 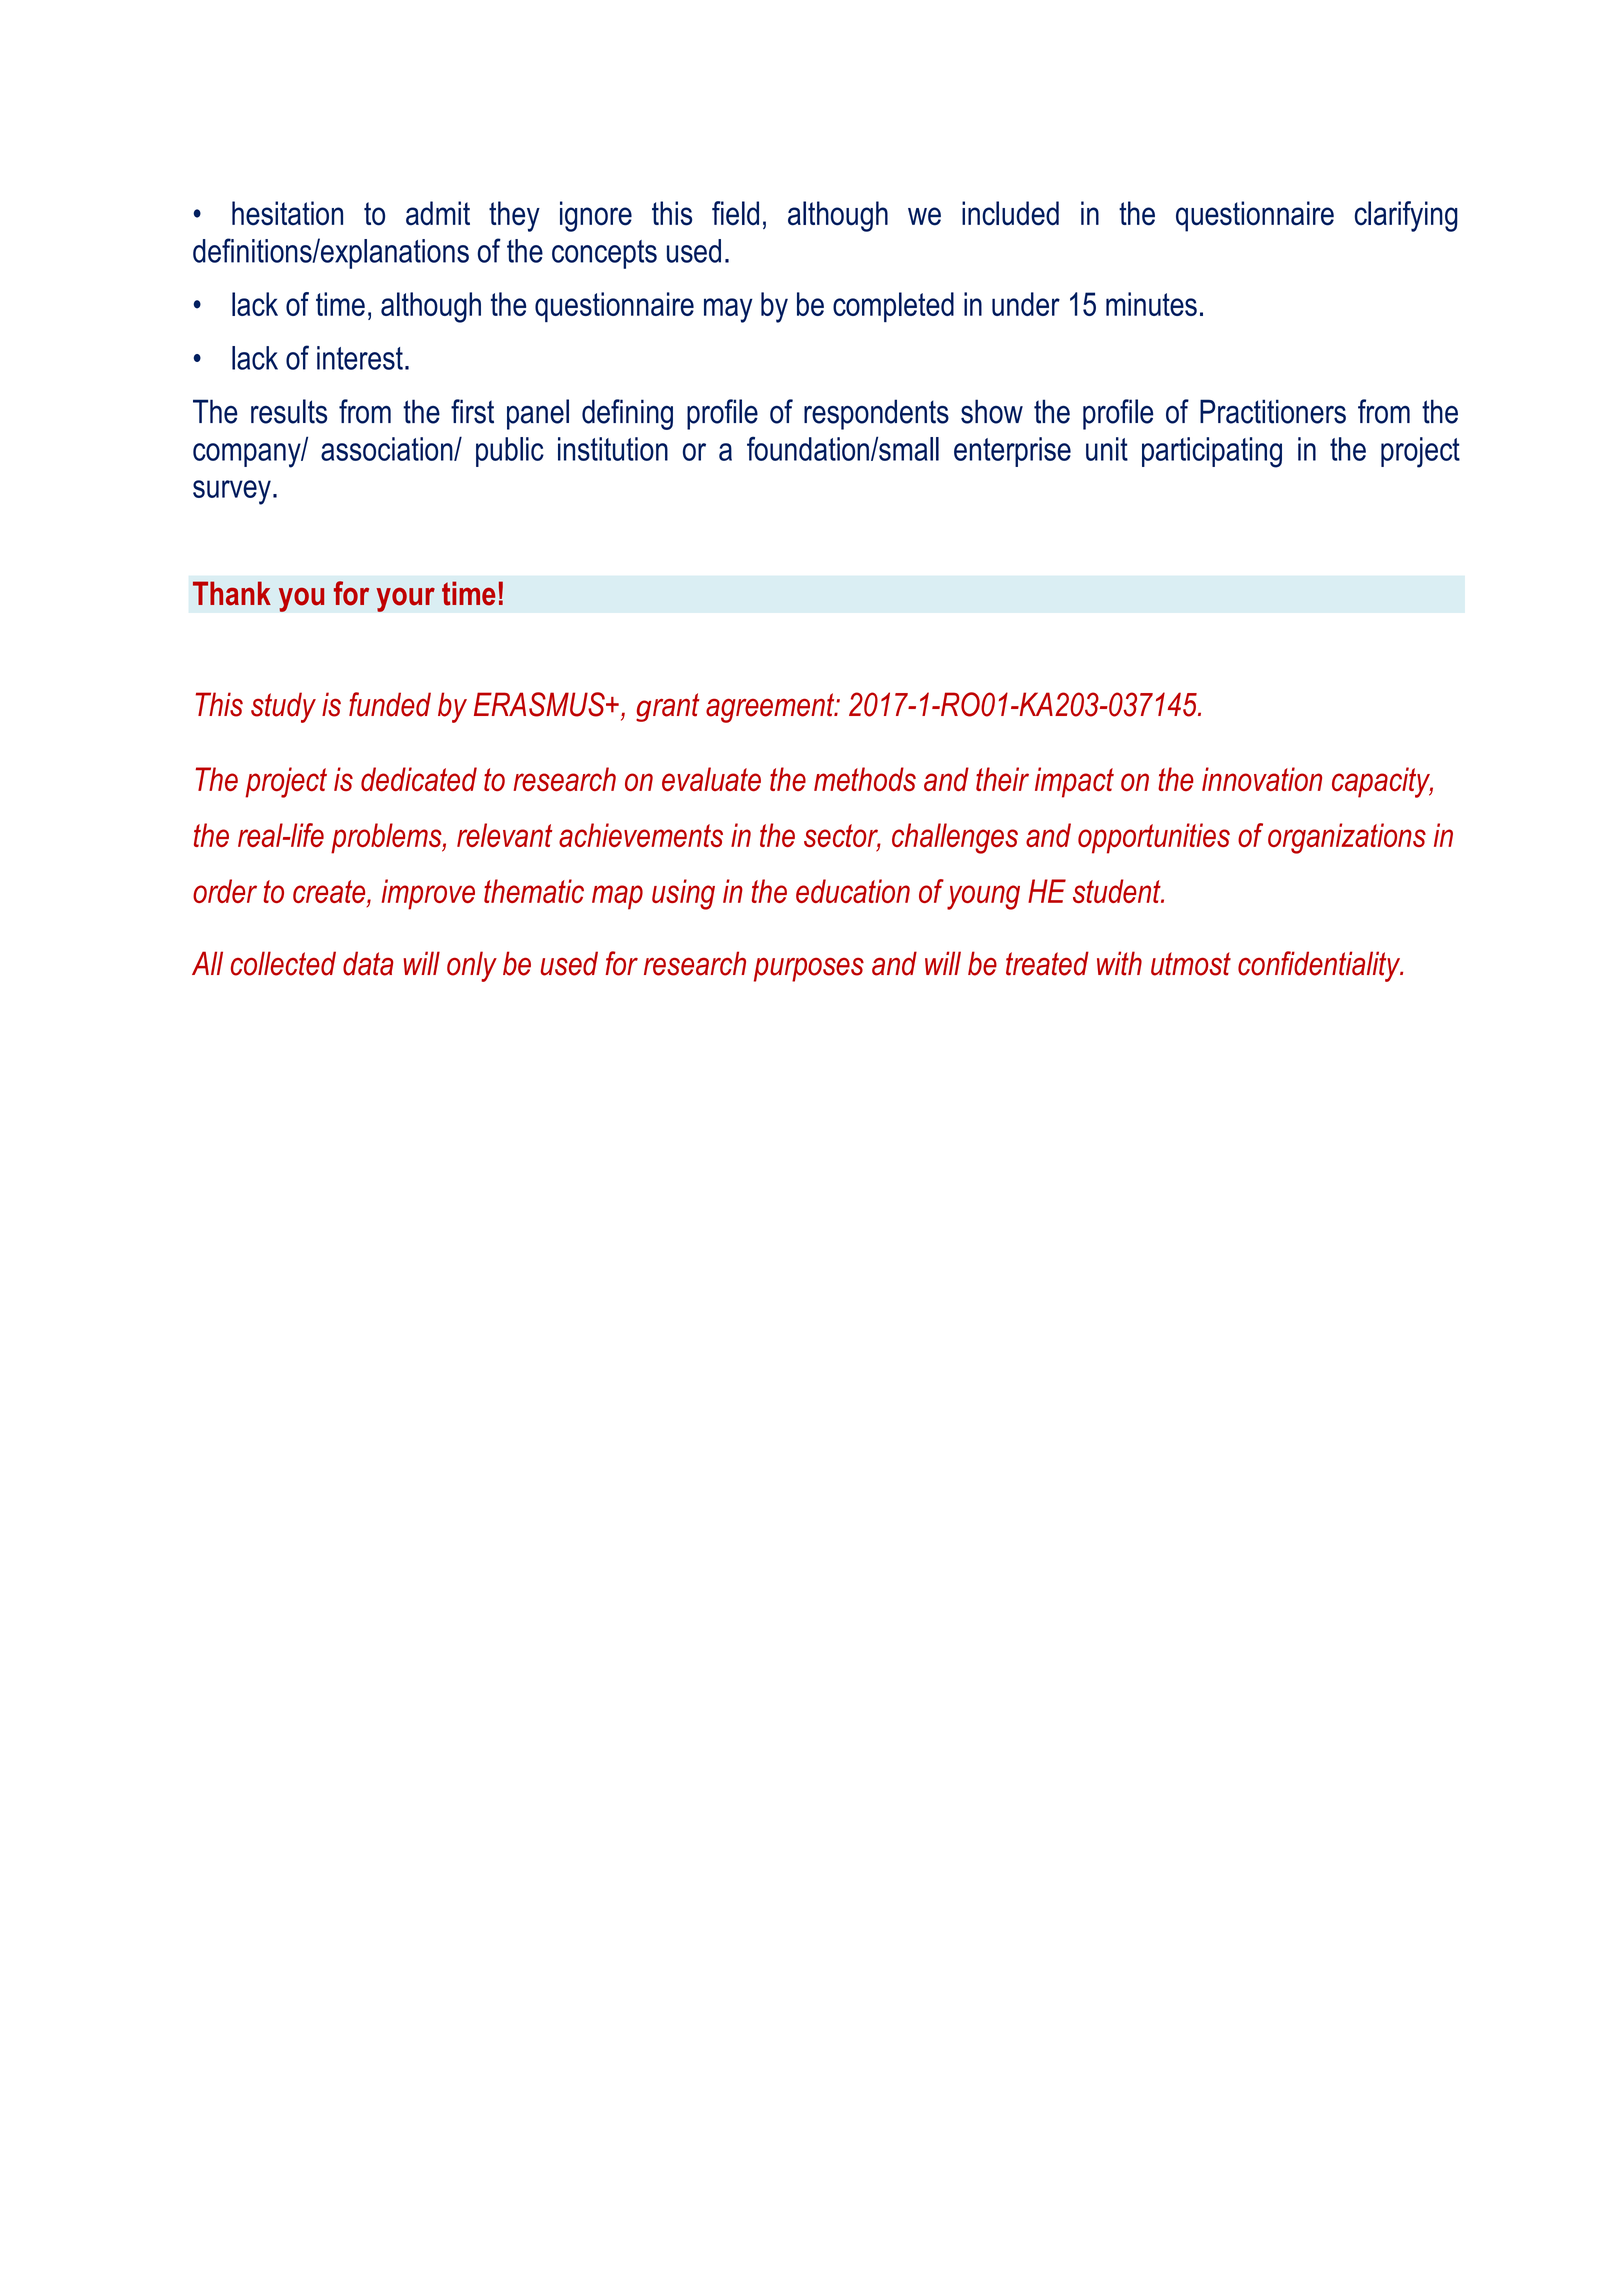 I want to click on confidentiality, so click(x=1320, y=966).
